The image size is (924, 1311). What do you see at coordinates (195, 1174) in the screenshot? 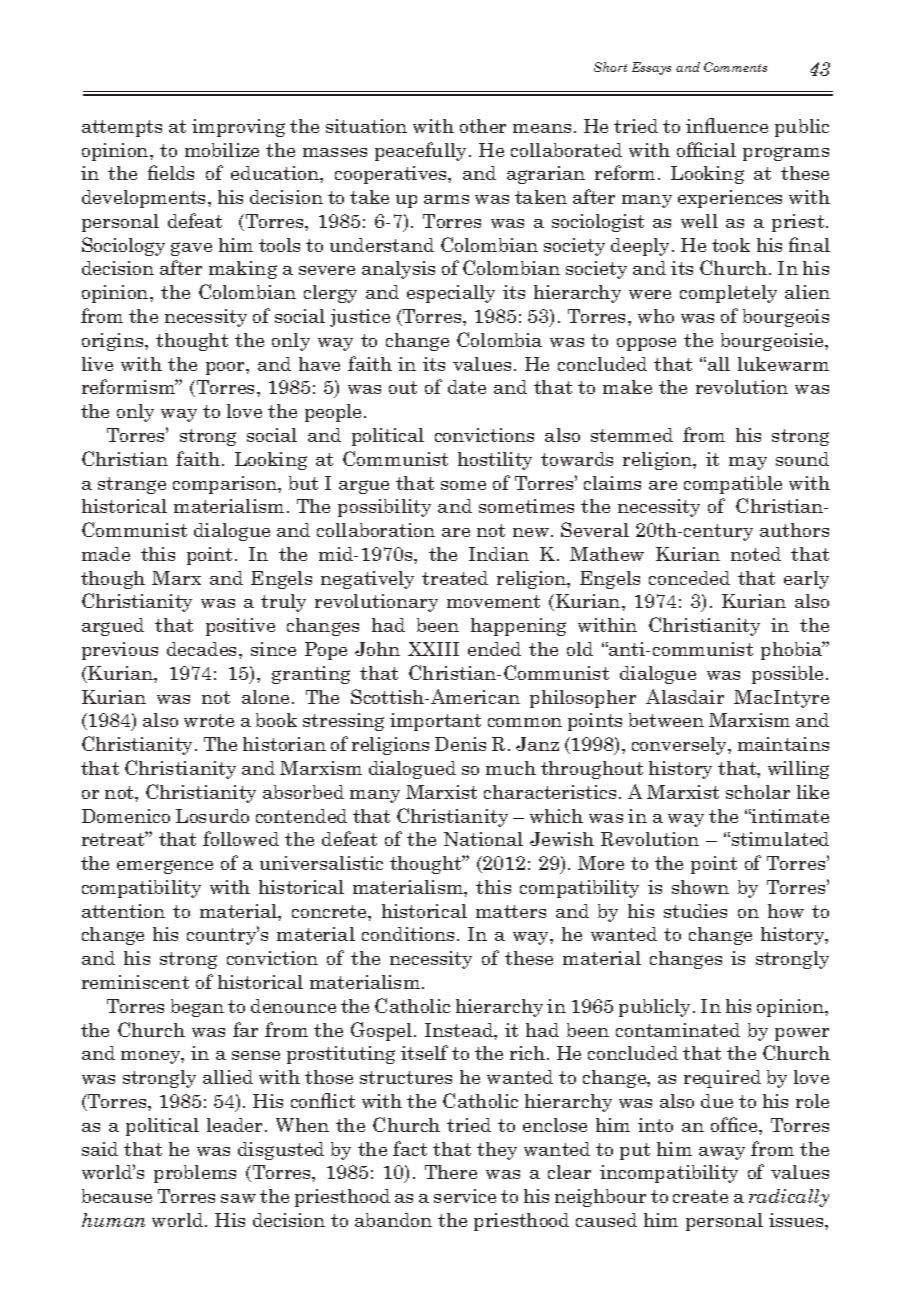
I see `problems` at bounding box center [195, 1174].
